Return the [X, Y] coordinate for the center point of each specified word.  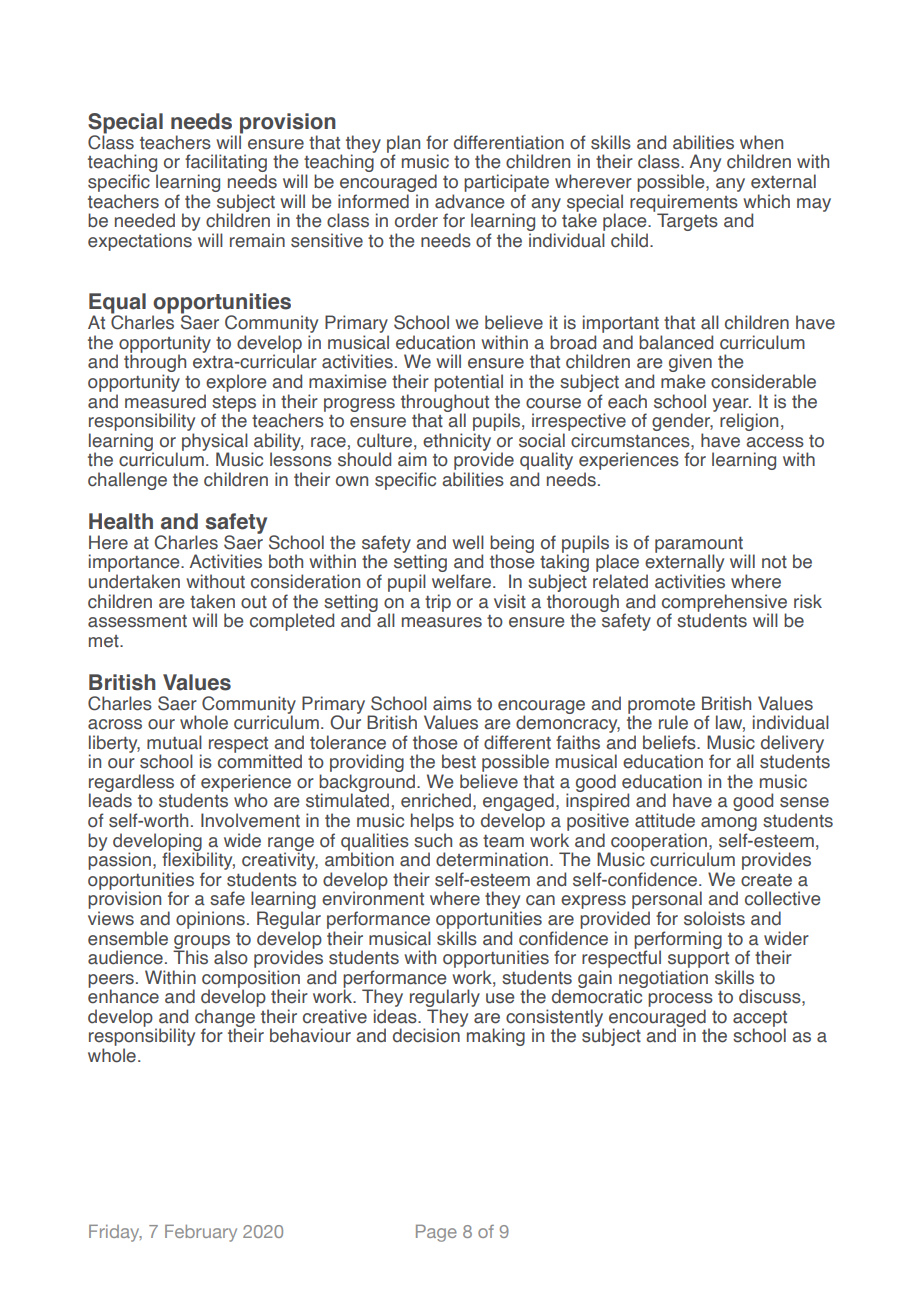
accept [760, 1020]
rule [673, 722]
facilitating [226, 164]
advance [469, 201]
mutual [174, 742]
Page [436, 1233]
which [766, 201]
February [201, 1233]
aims [452, 703]
